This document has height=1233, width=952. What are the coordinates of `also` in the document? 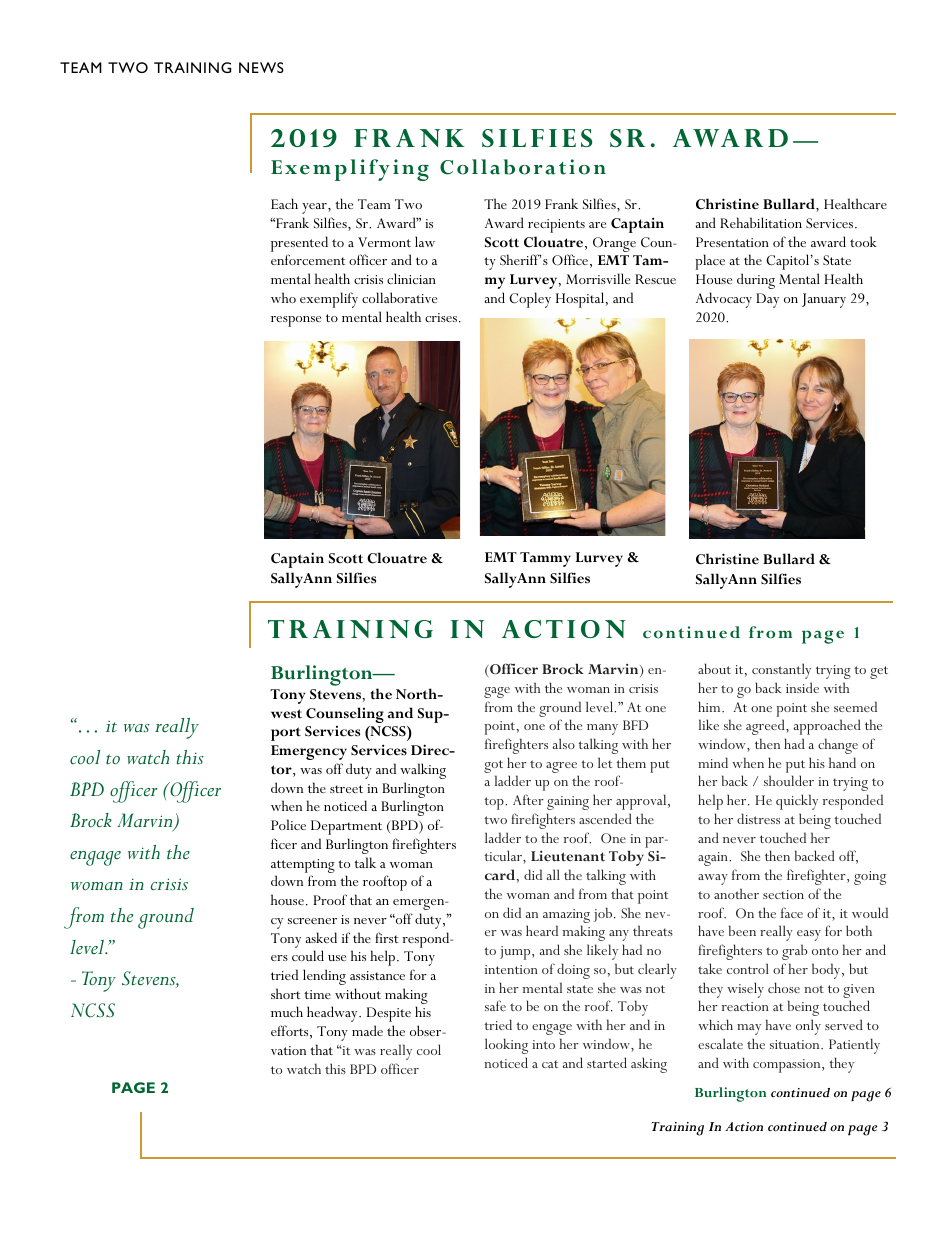 It's located at (564, 743).
